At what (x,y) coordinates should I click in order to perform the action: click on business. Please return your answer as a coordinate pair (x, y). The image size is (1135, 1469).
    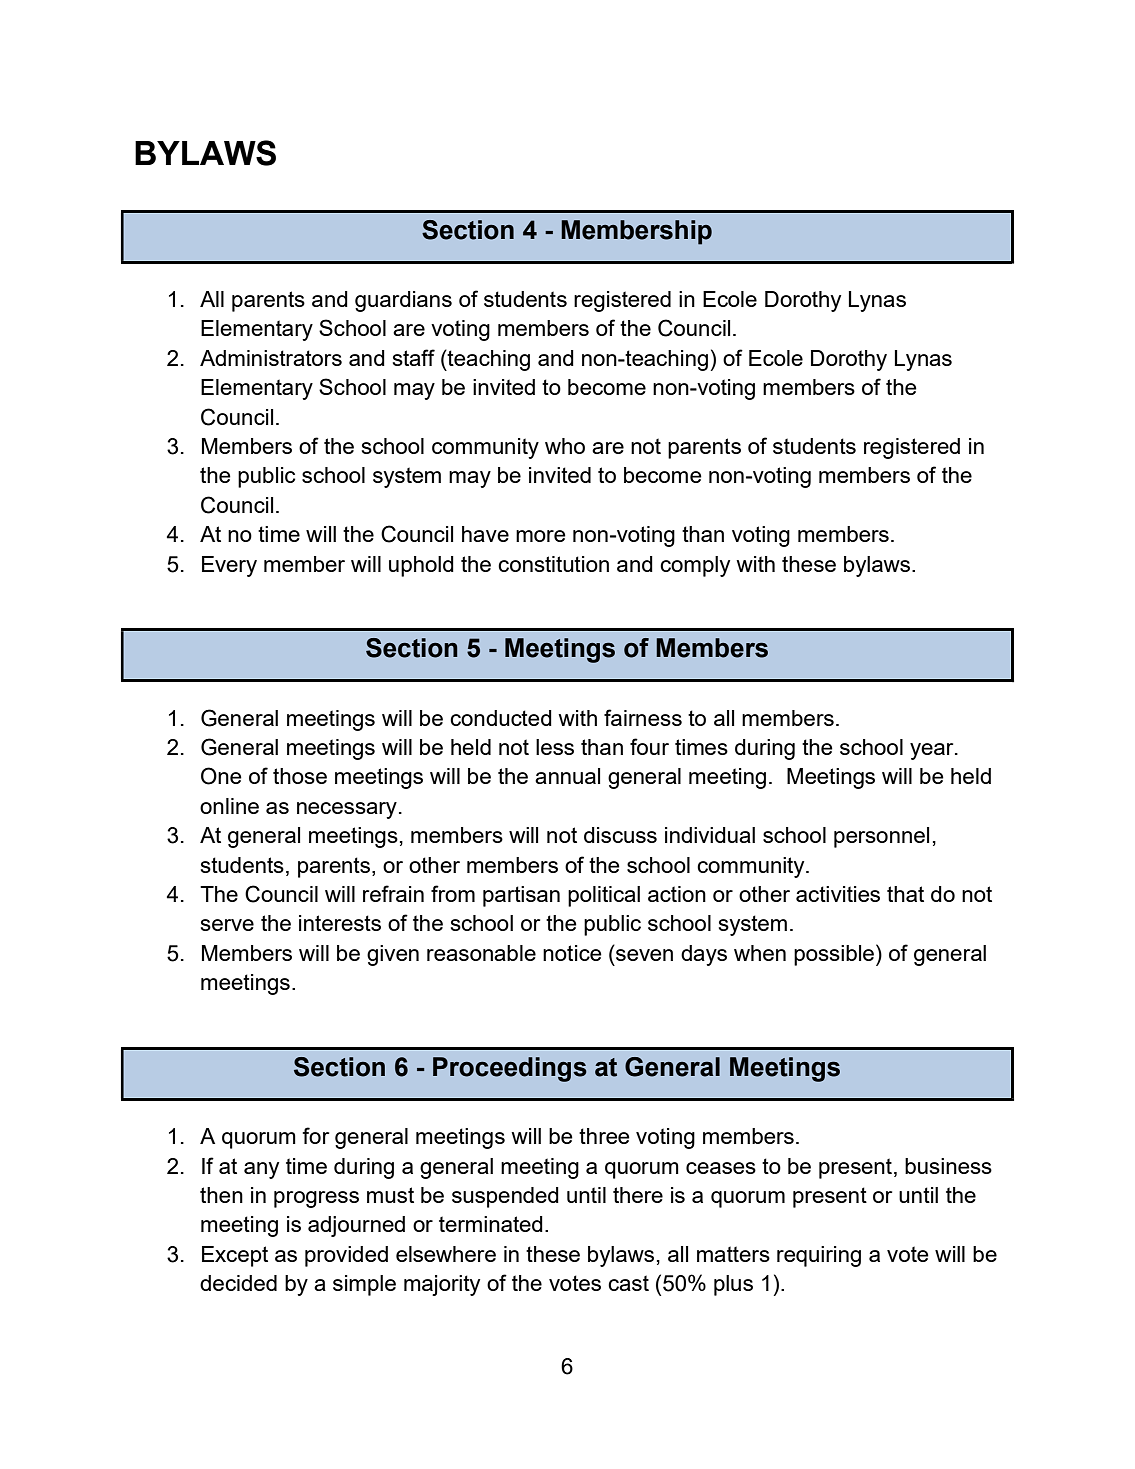
    Looking at the image, I should click on (948, 1166).
